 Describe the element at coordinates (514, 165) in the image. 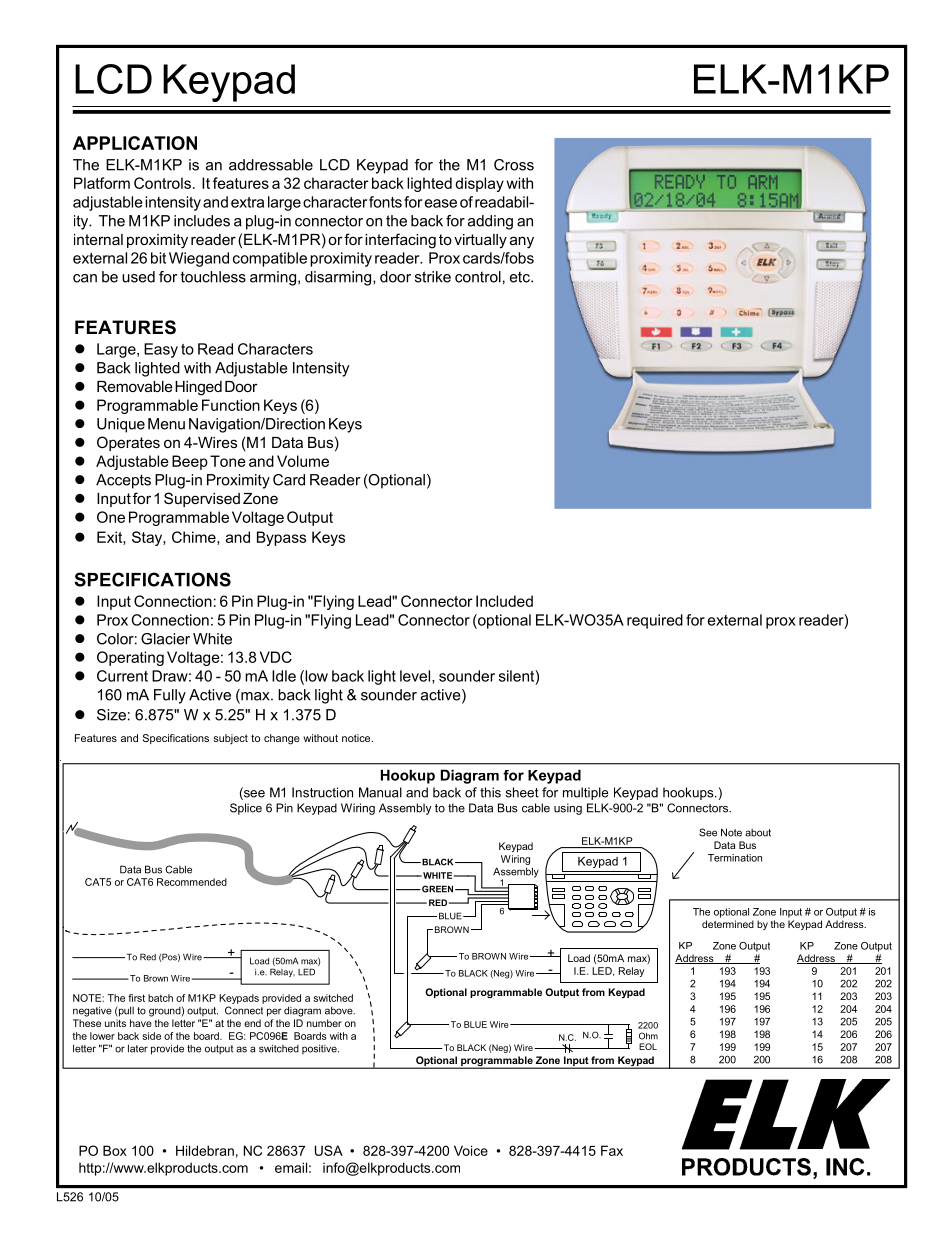

I see `Cross` at that location.
